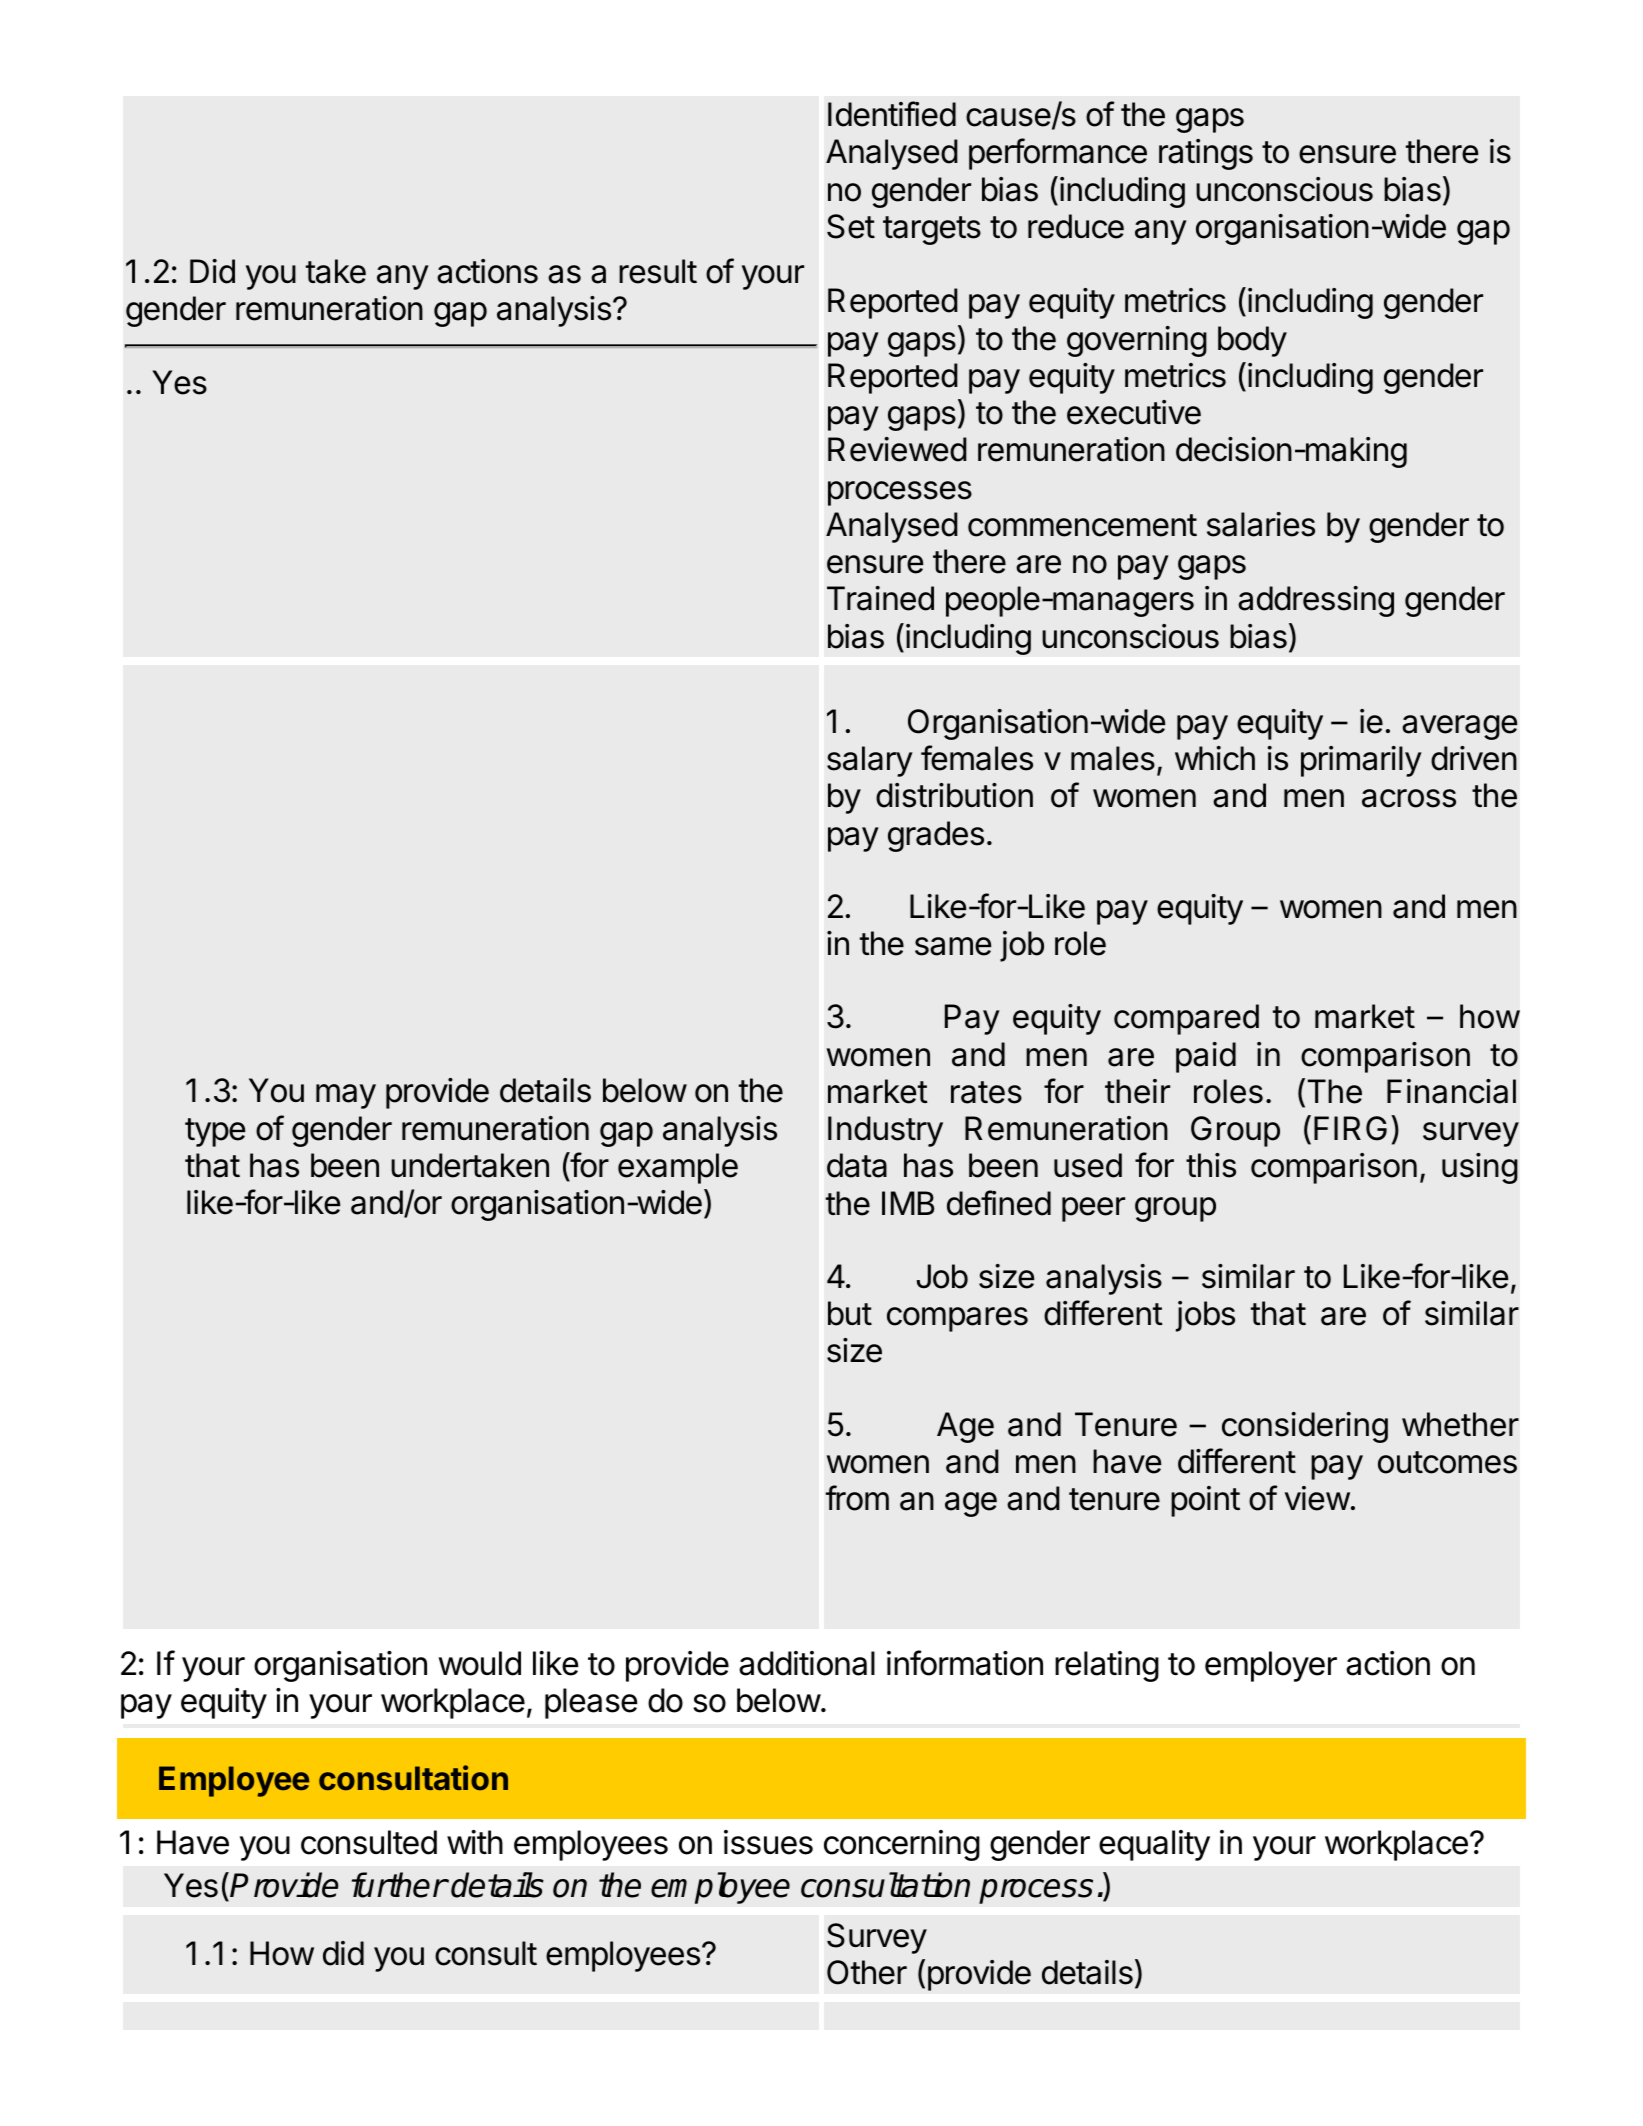 The width and height of the screenshot is (1643, 2126). I want to click on type, so click(215, 1132).
